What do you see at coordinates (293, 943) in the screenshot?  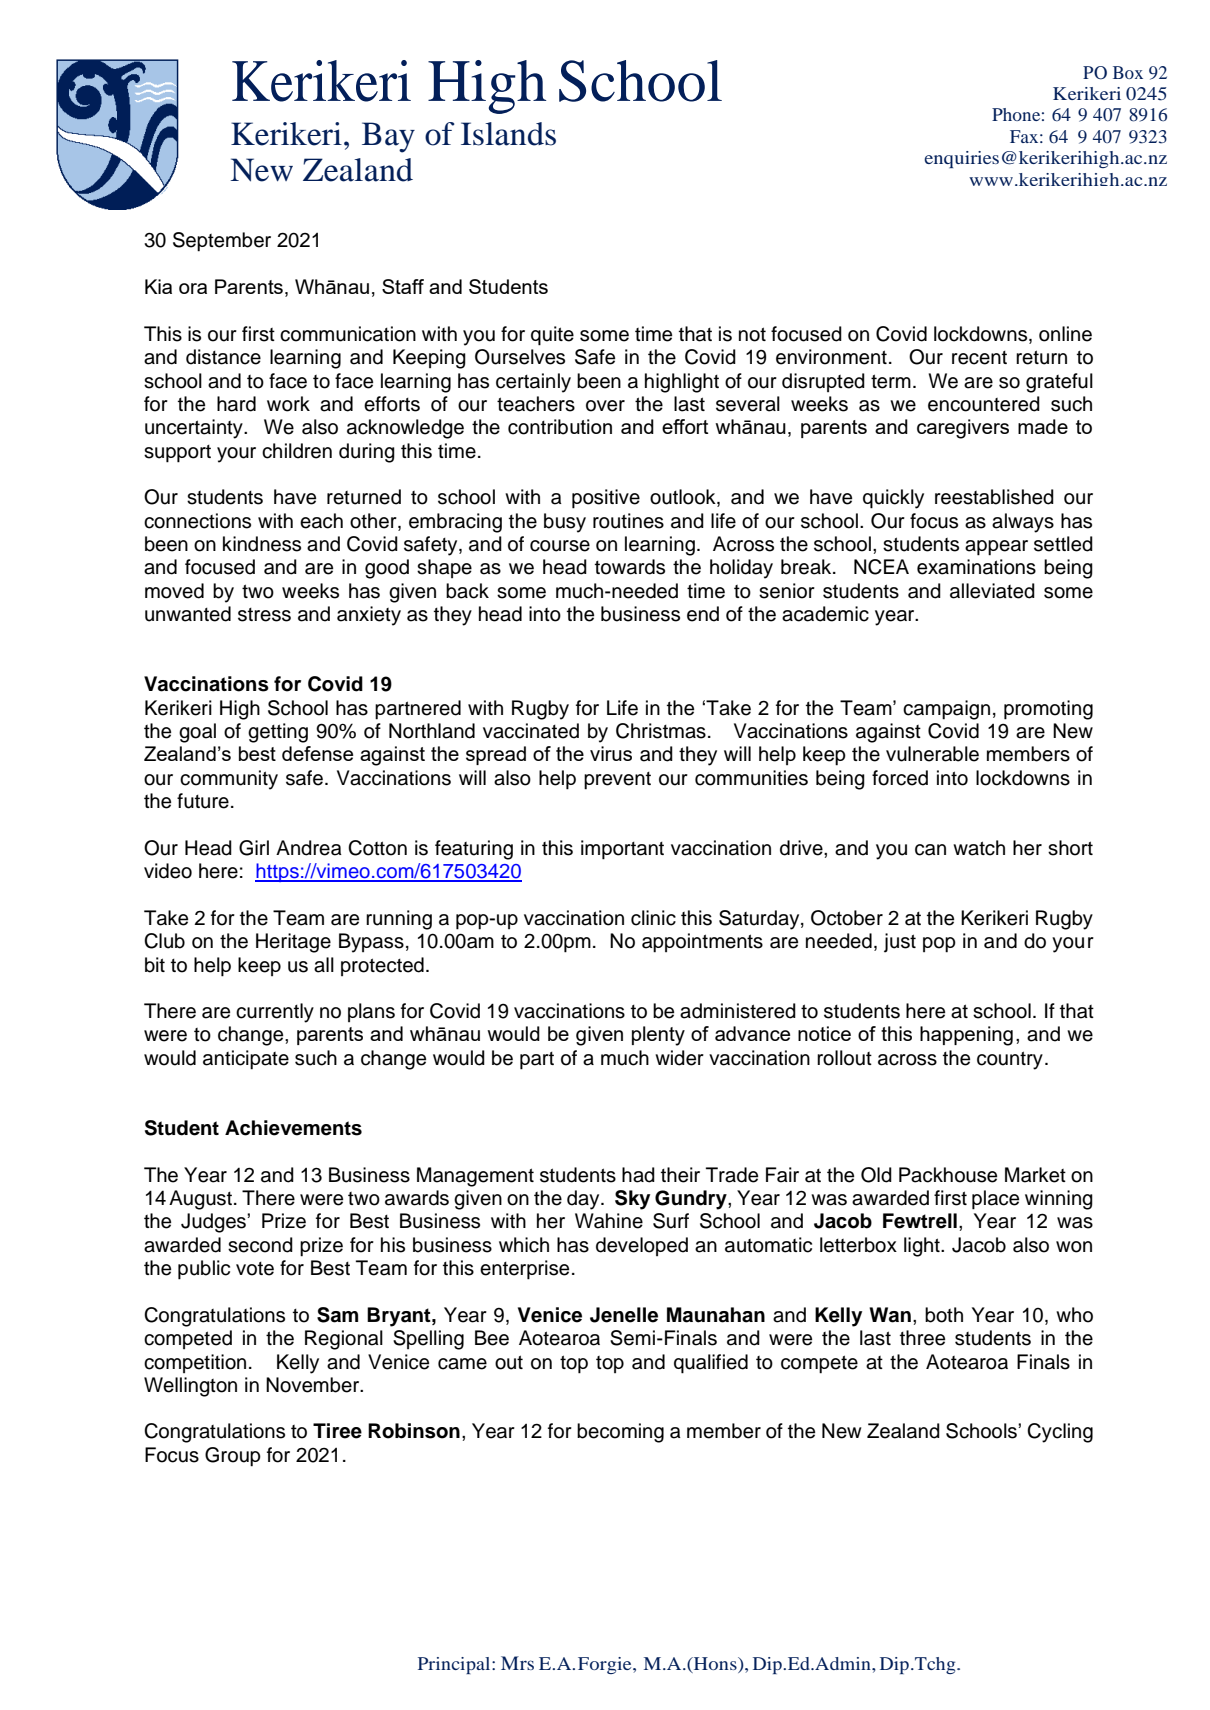 I see `Heritage` at bounding box center [293, 943].
